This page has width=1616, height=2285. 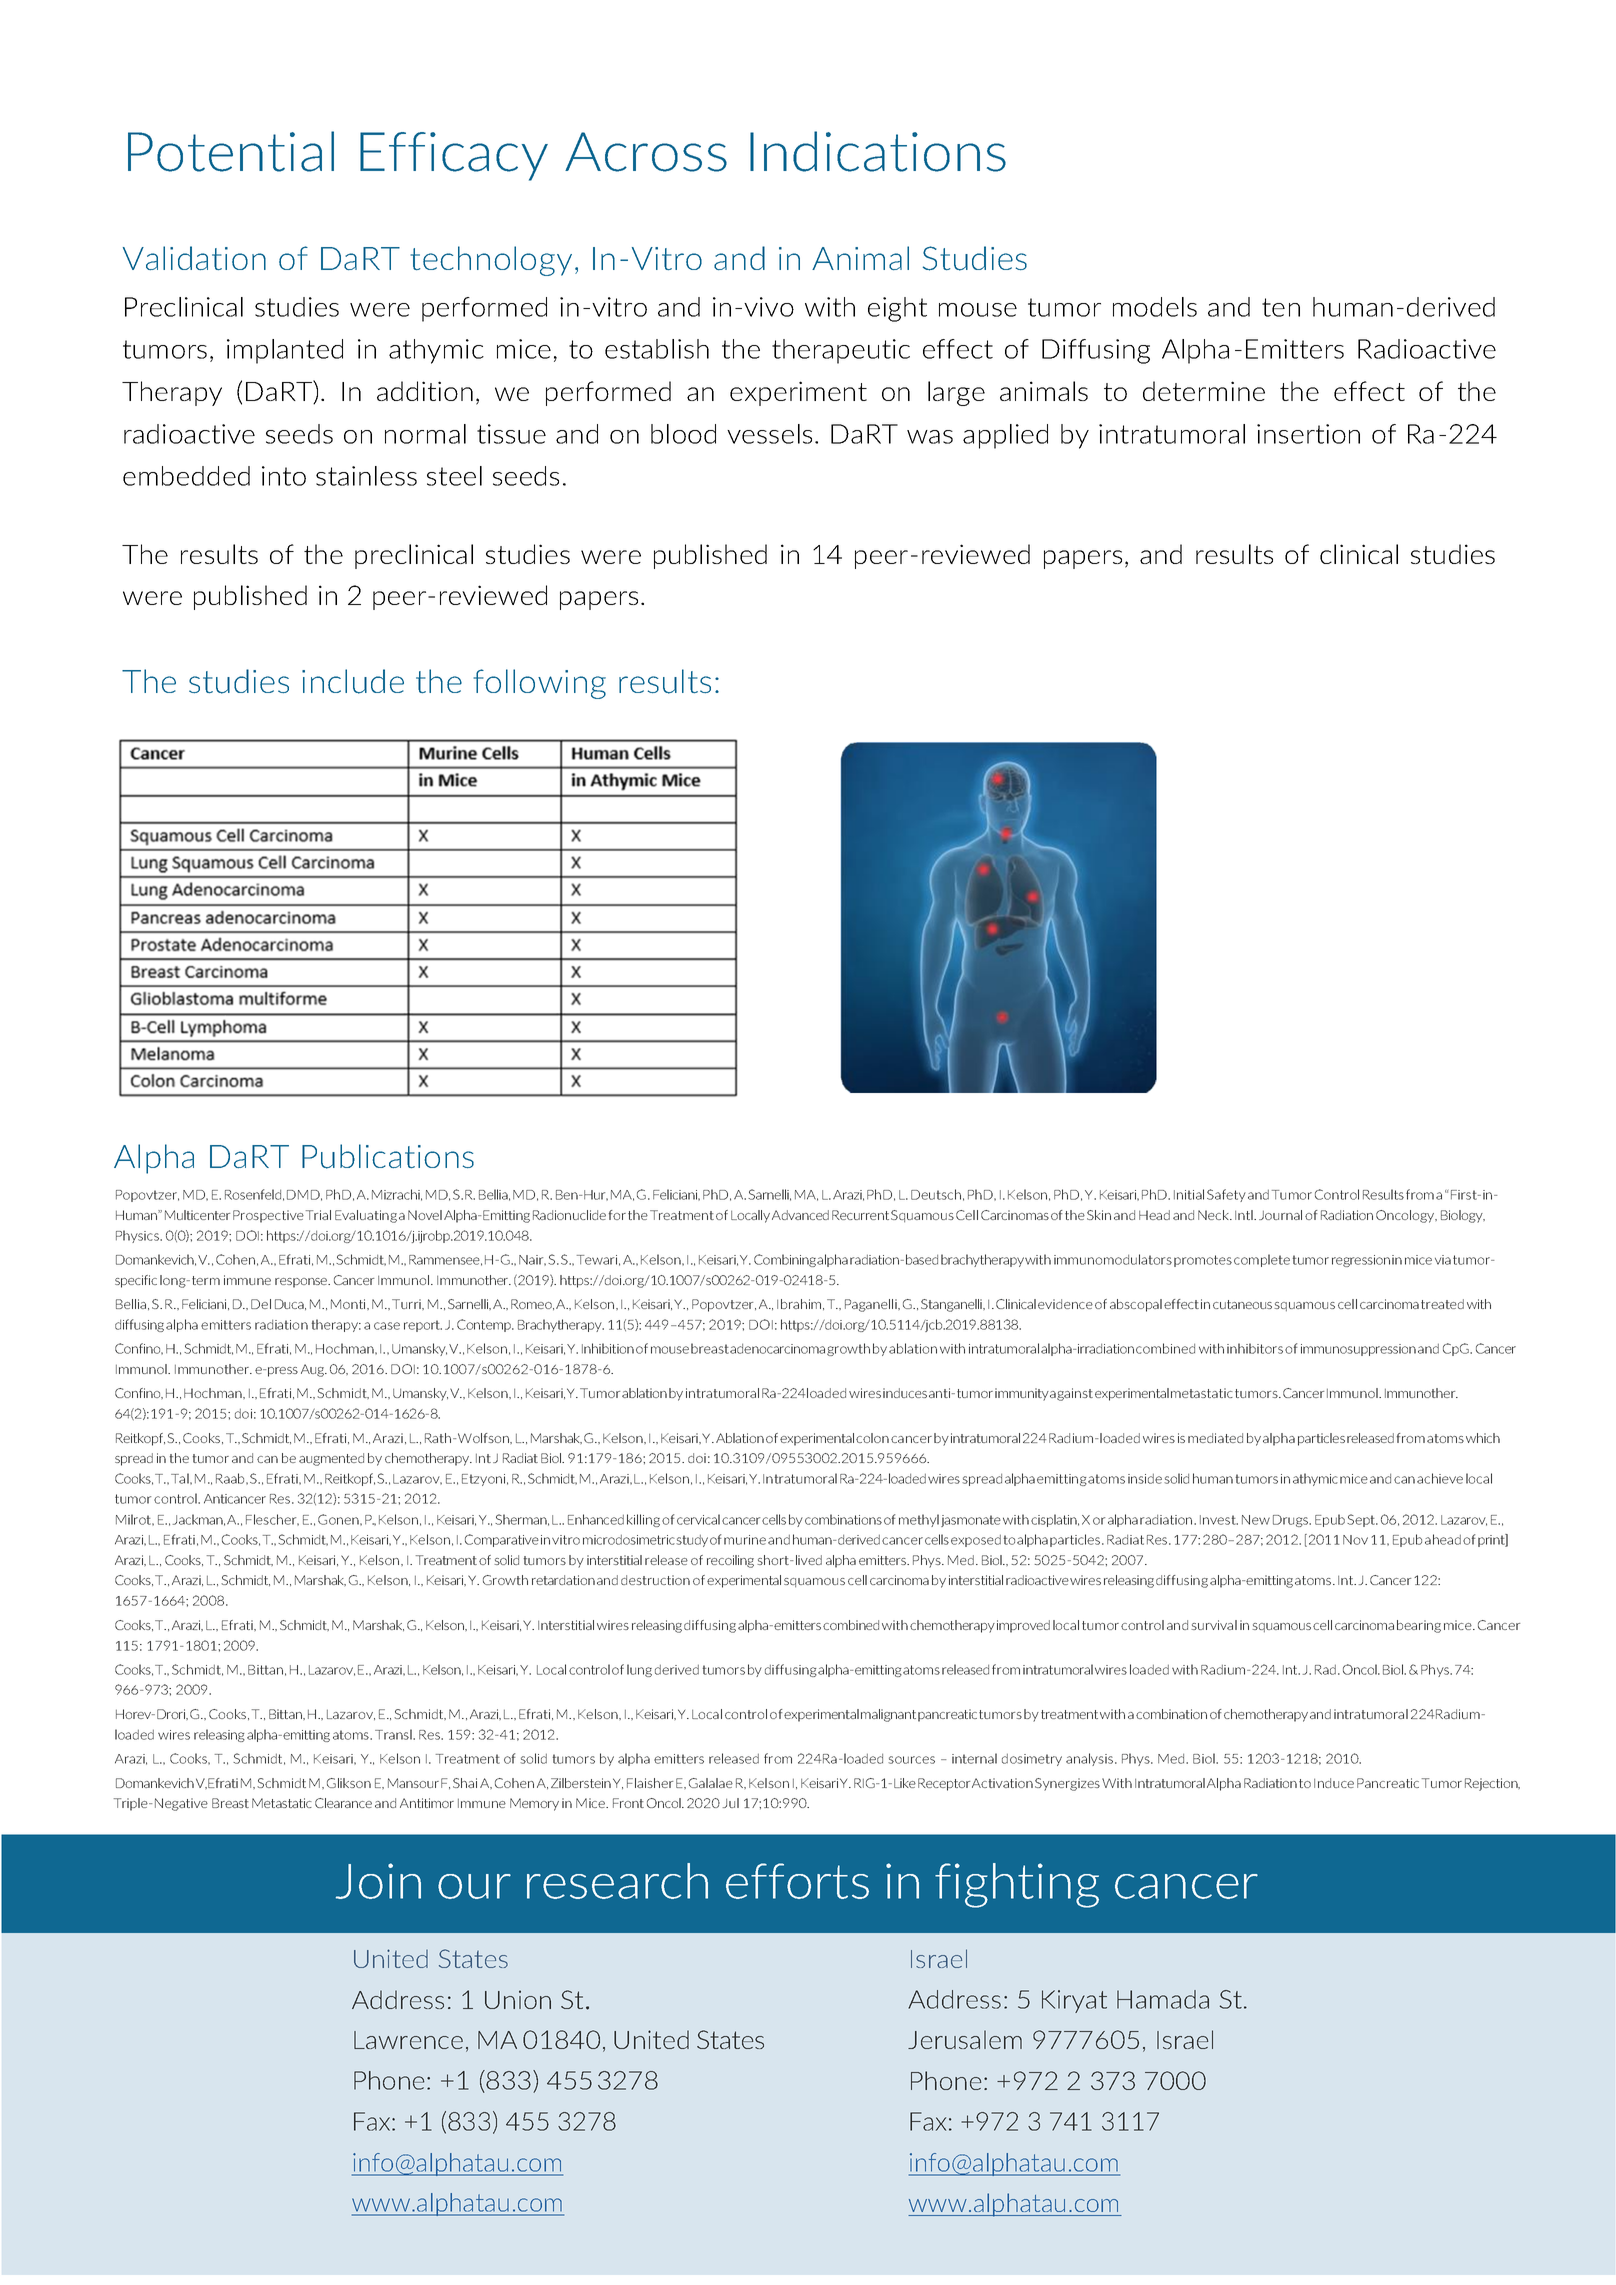 I want to click on Potential, so click(x=231, y=151).
